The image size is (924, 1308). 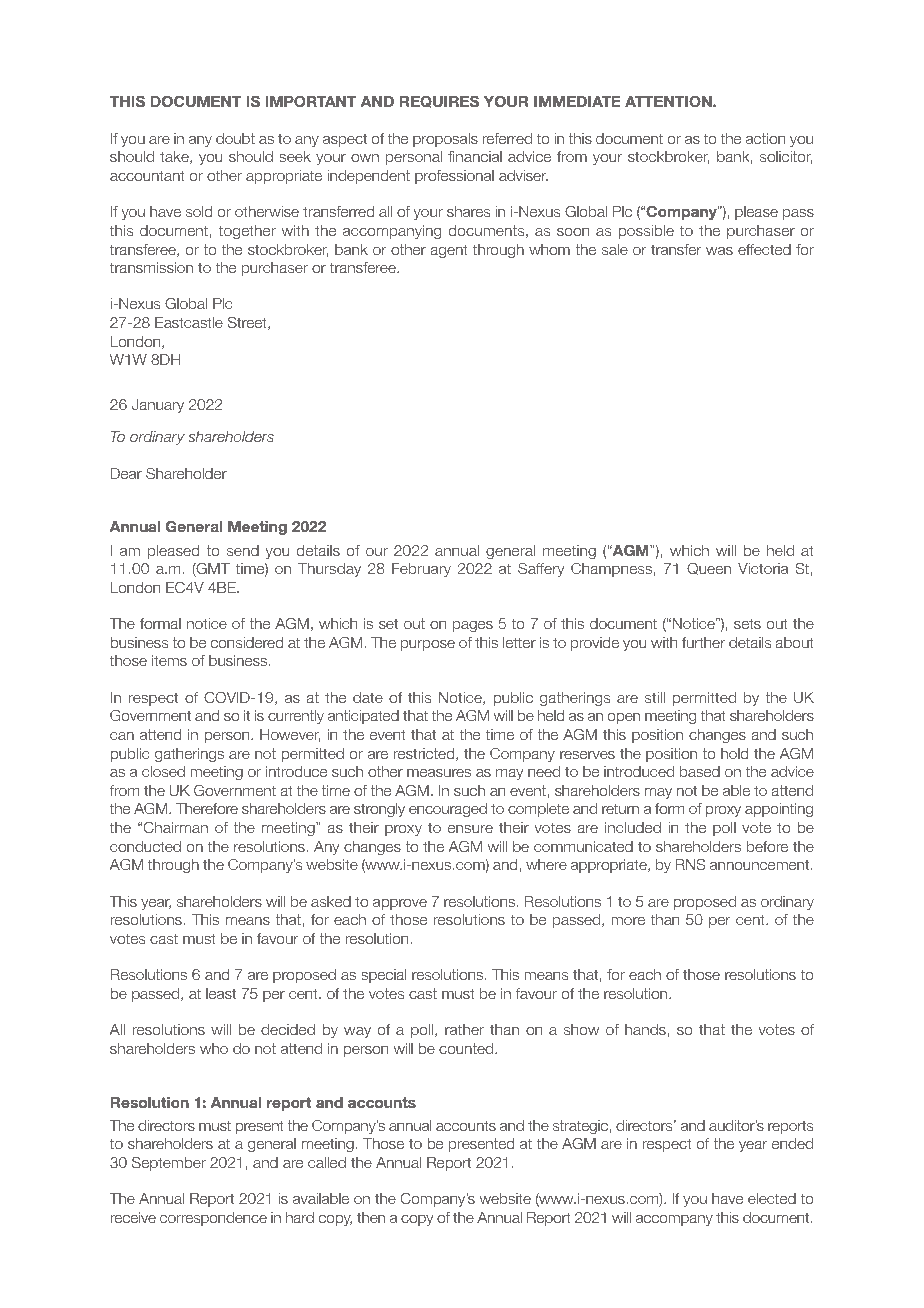 I want to click on proposals, so click(x=445, y=140).
